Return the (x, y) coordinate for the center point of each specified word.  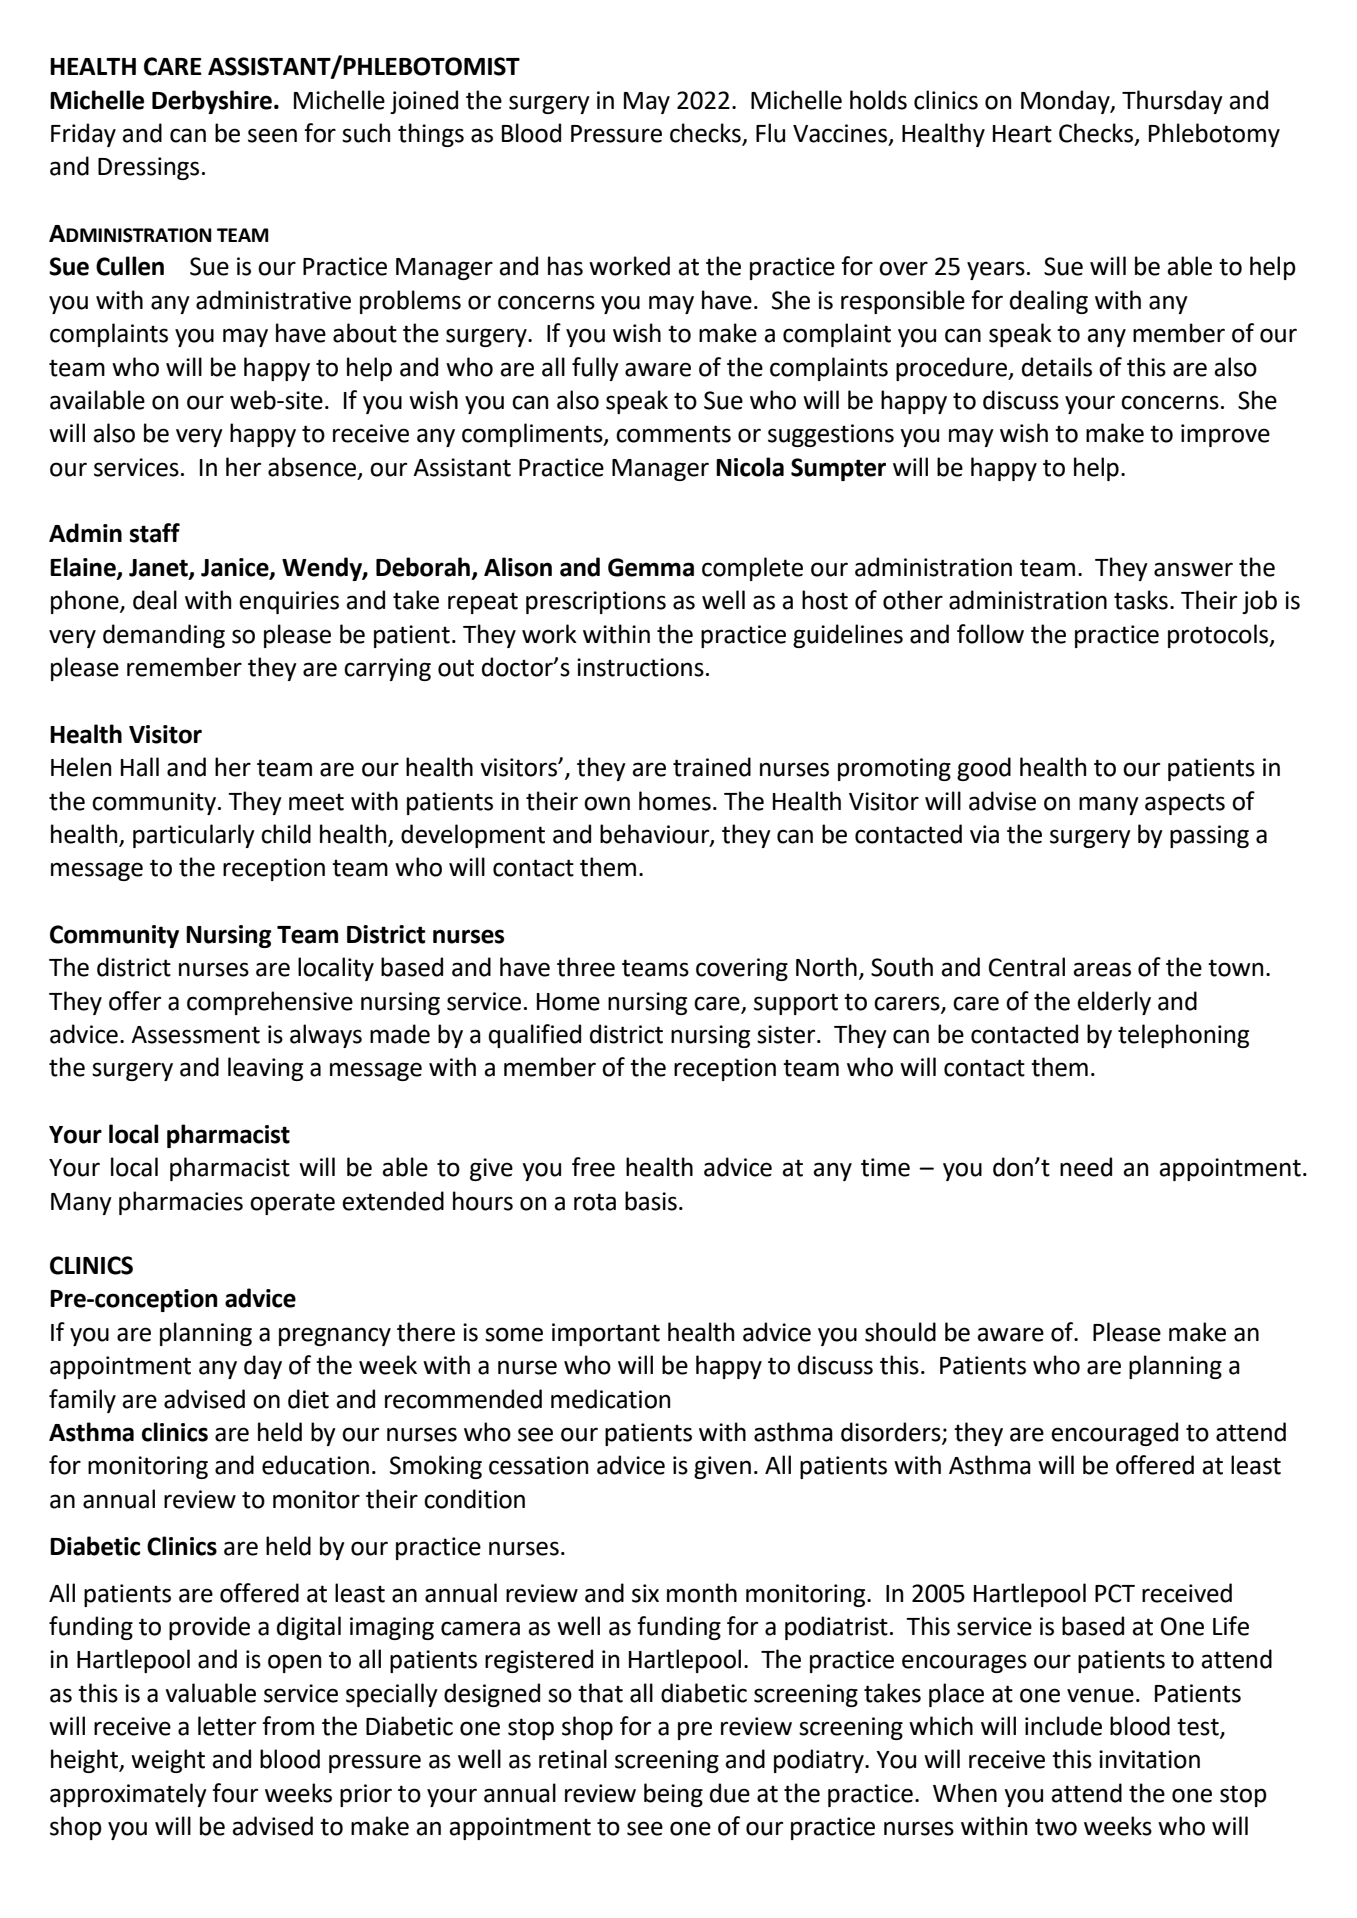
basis (651, 1201)
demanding (164, 636)
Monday (1066, 102)
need (1086, 1167)
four (235, 1793)
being (673, 1795)
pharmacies (181, 1203)
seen (272, 135)
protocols (1219, 636)
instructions (640, 667)
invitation (1149, 1759)
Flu (770, 133)
